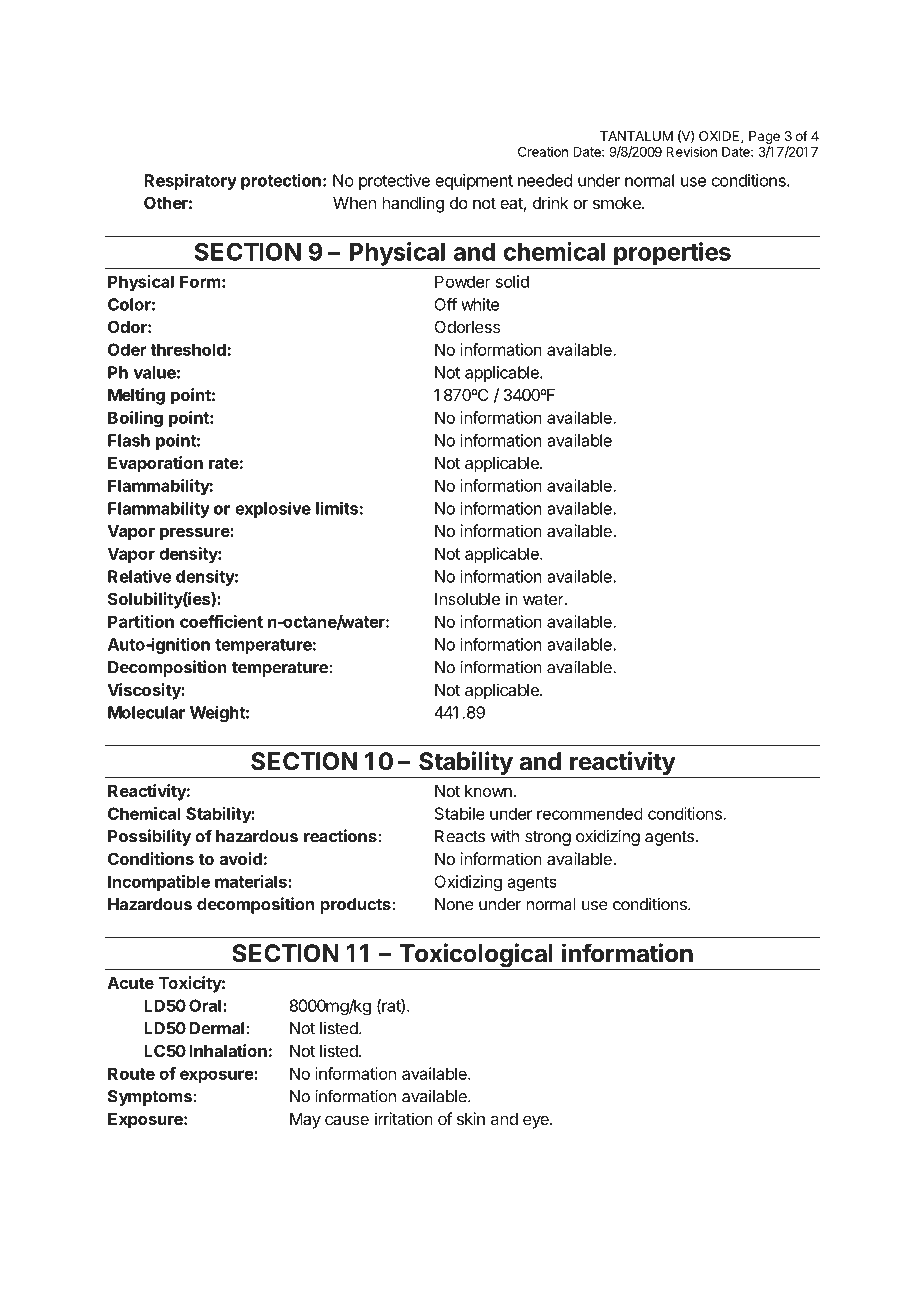 The height and width of the screenshot is (1308, 924). Describe the element at coordinates (460, 836) in the screenshot. I see `Reacts` at that location.
